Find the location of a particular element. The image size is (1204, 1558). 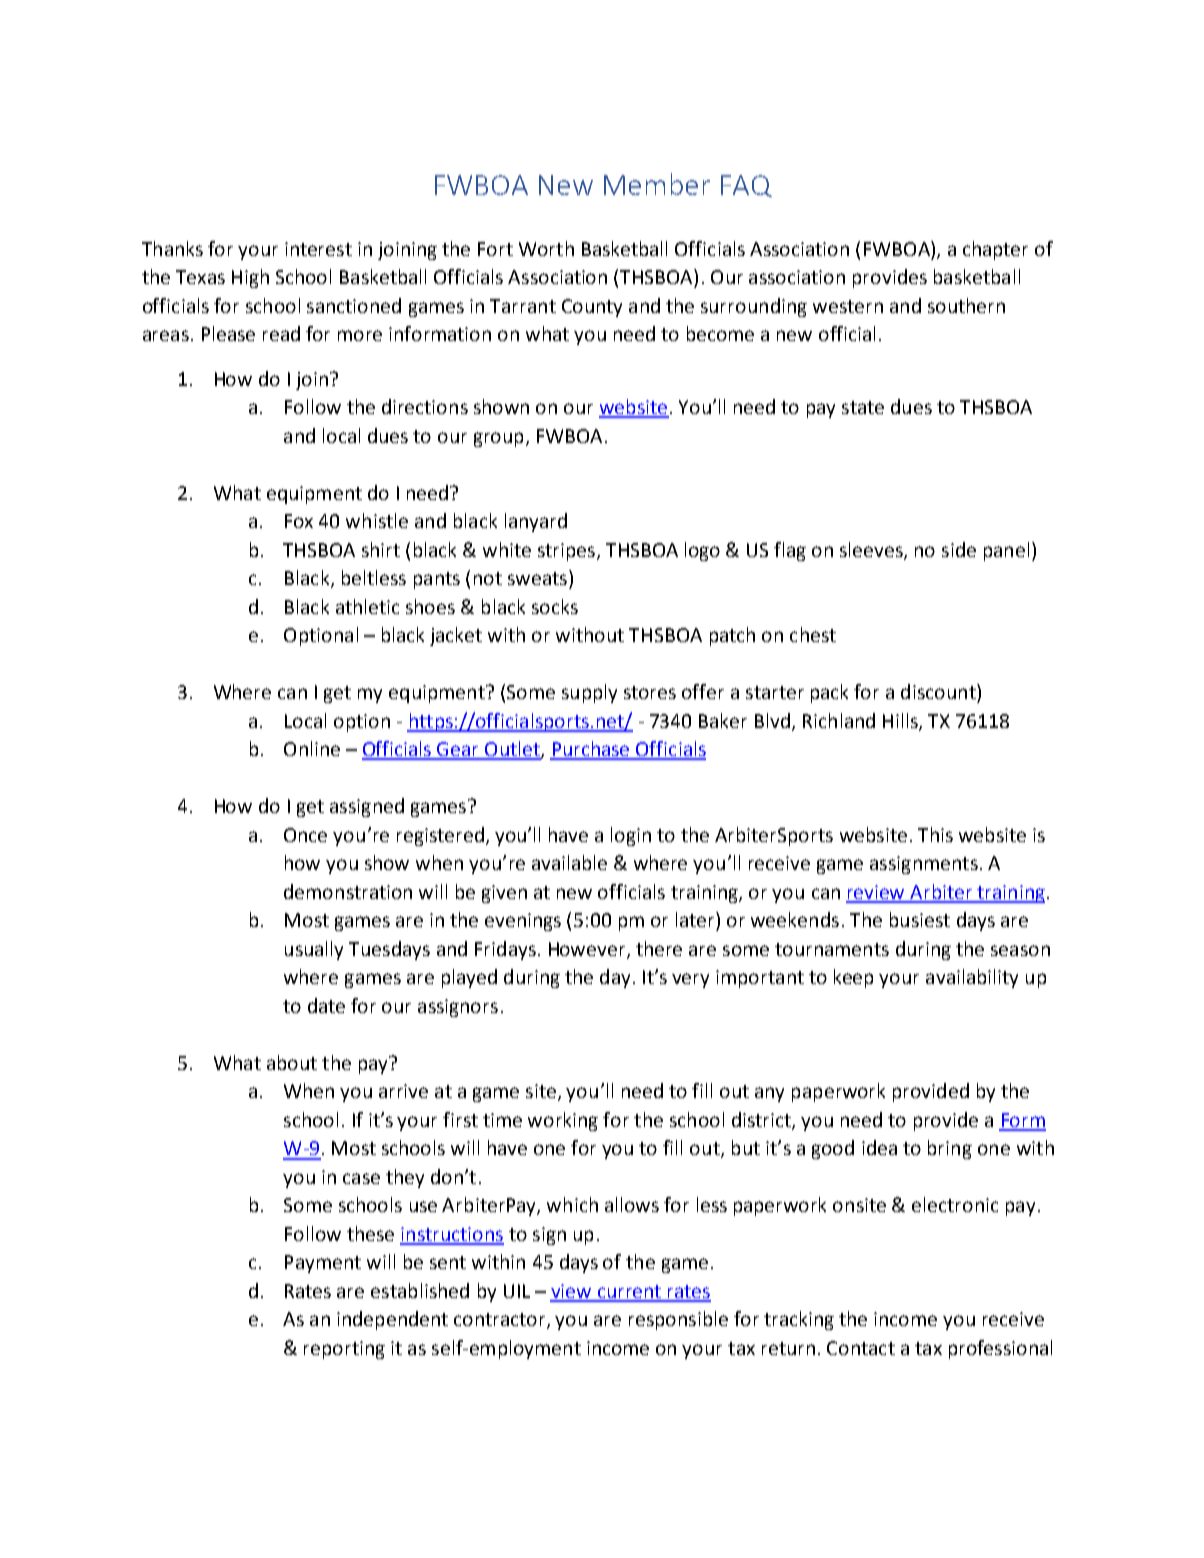

group is located at coordinates (498, 439).
